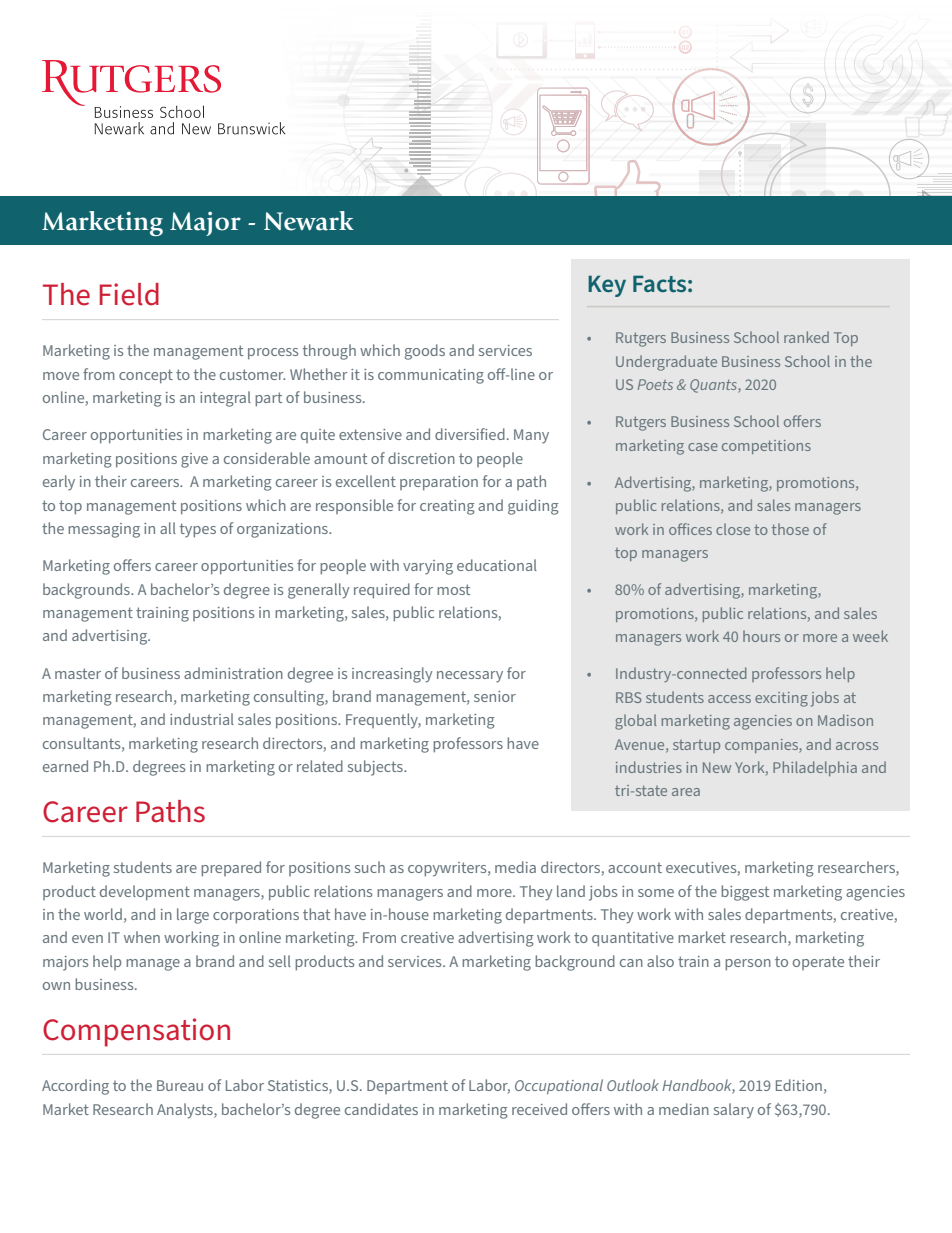  I want to click on discretion, so click(421, 458).
